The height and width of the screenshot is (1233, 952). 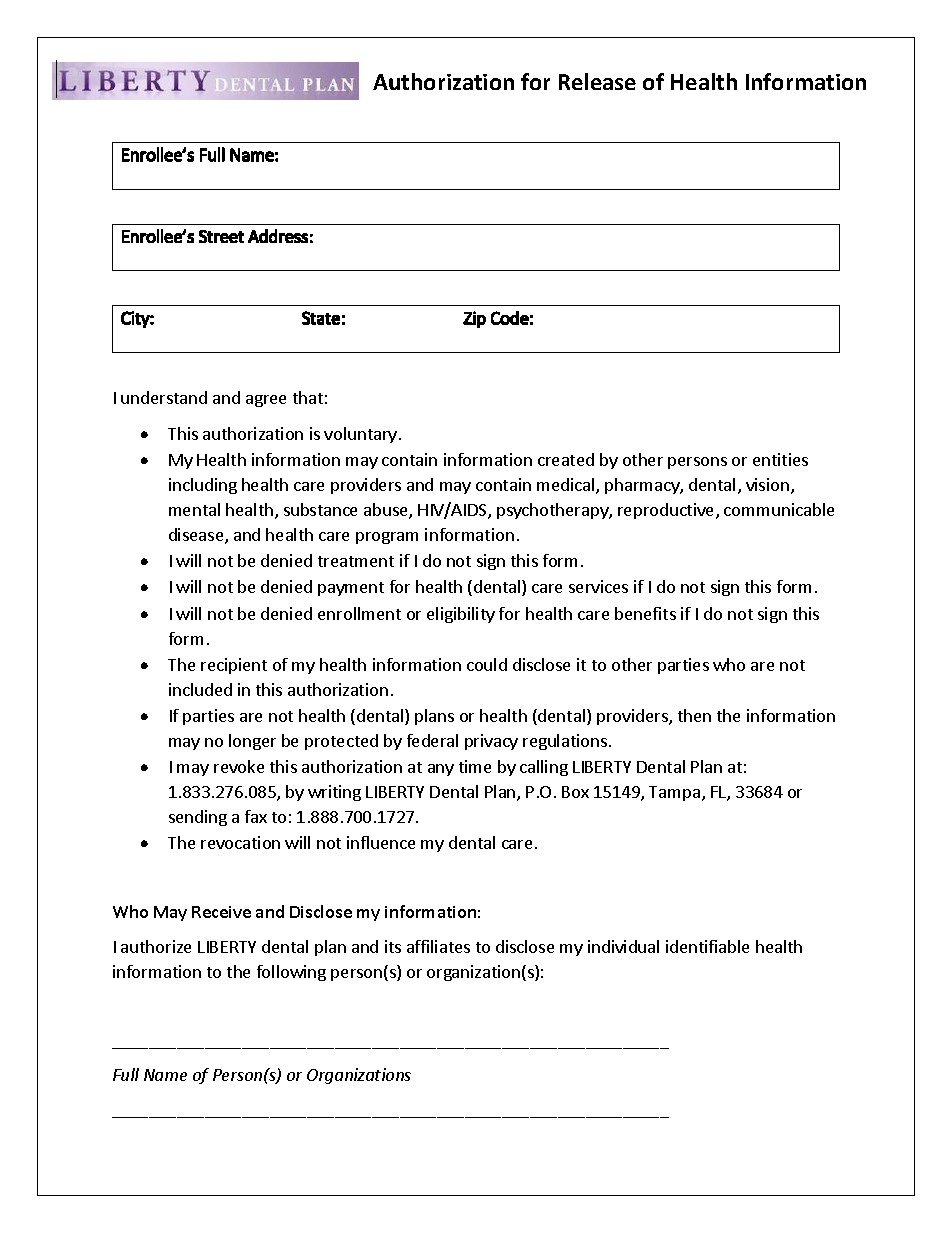 I want to click on identifiable, so click(x=707, y=946).
